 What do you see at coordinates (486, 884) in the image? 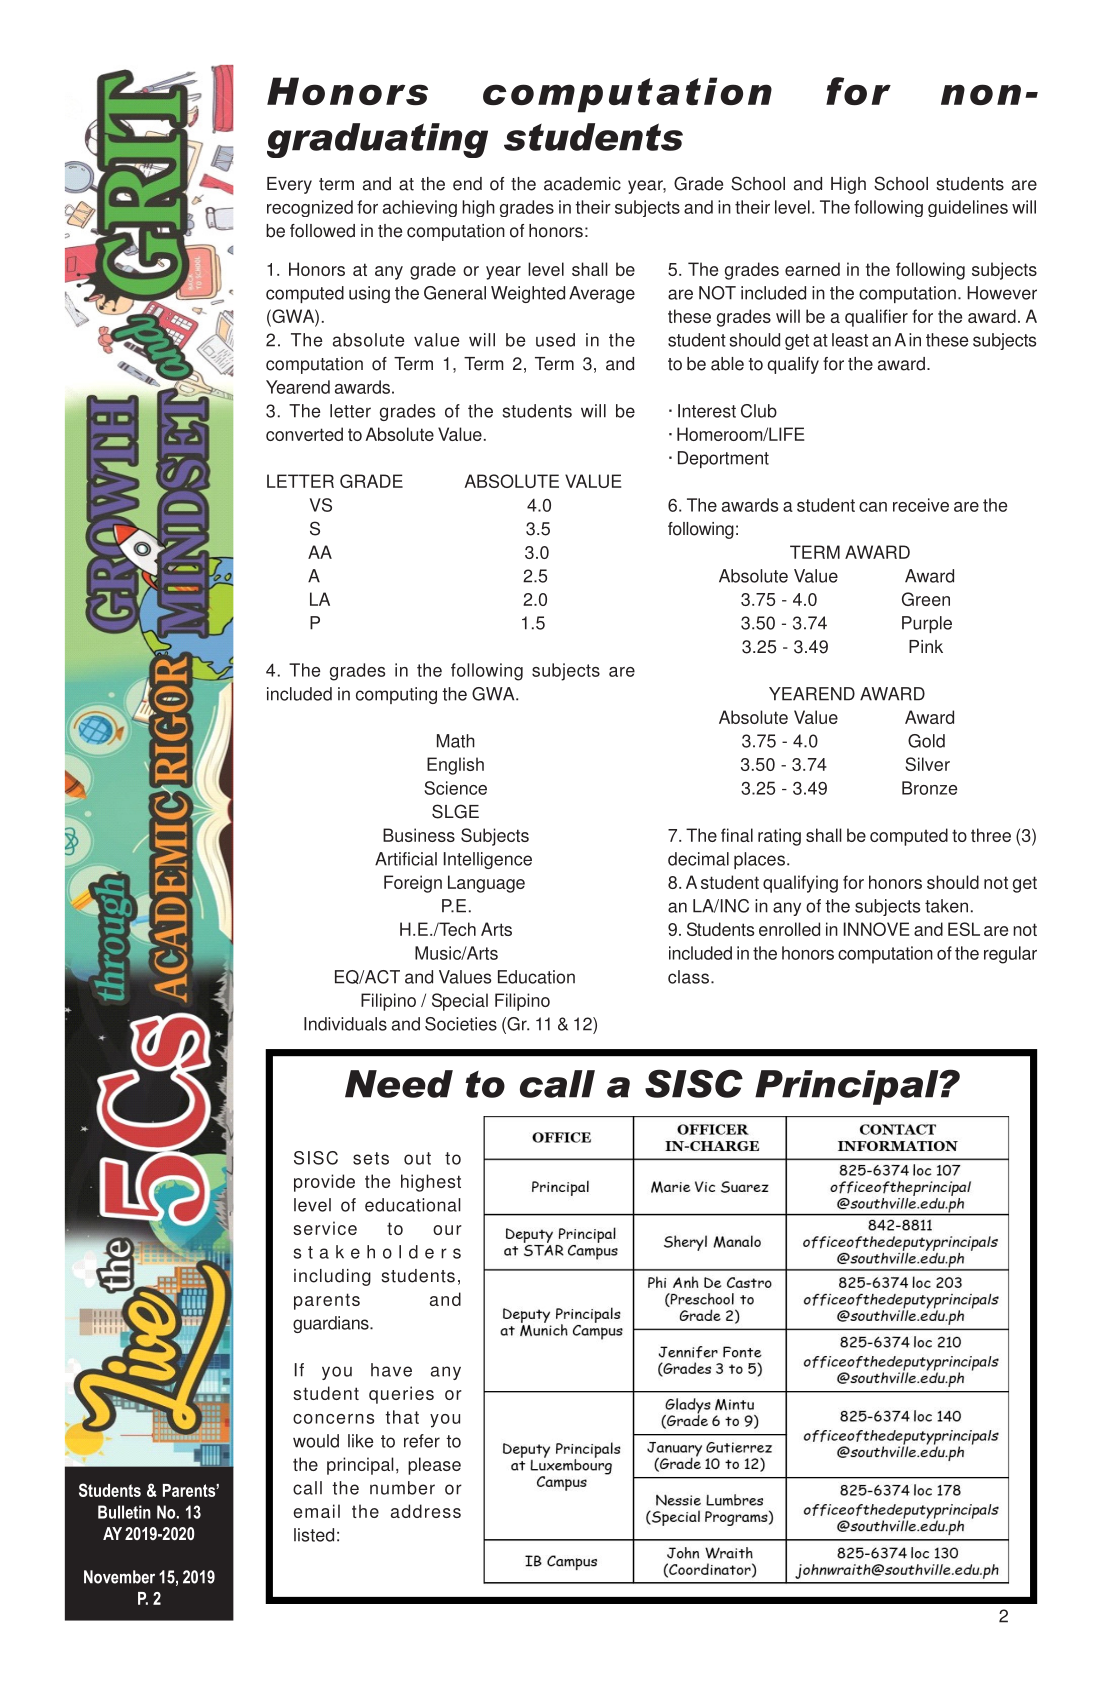
I see `Language` at bounding box center [486, 884].
